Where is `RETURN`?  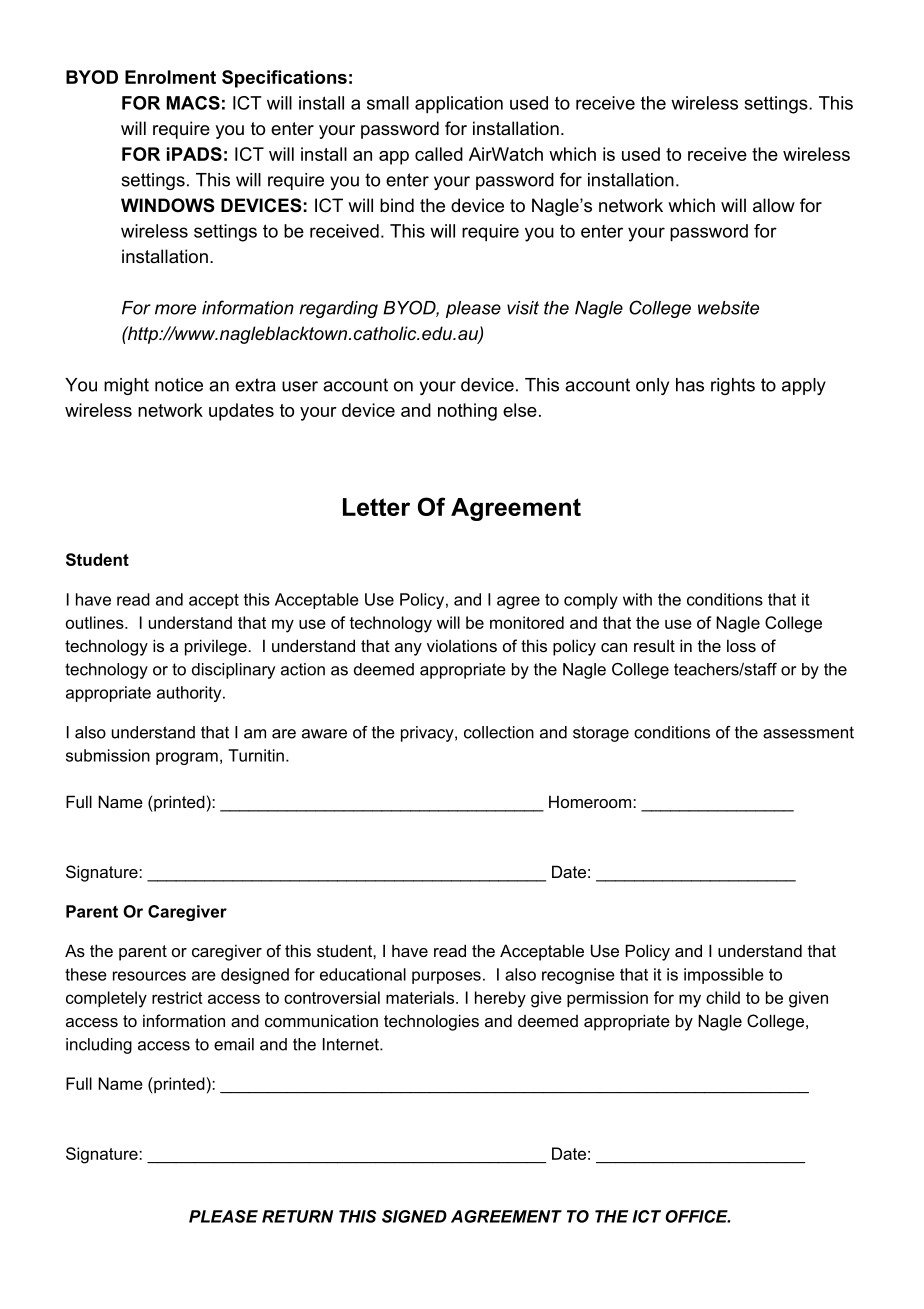 RETURN is located at coordinates (297, 1216).
